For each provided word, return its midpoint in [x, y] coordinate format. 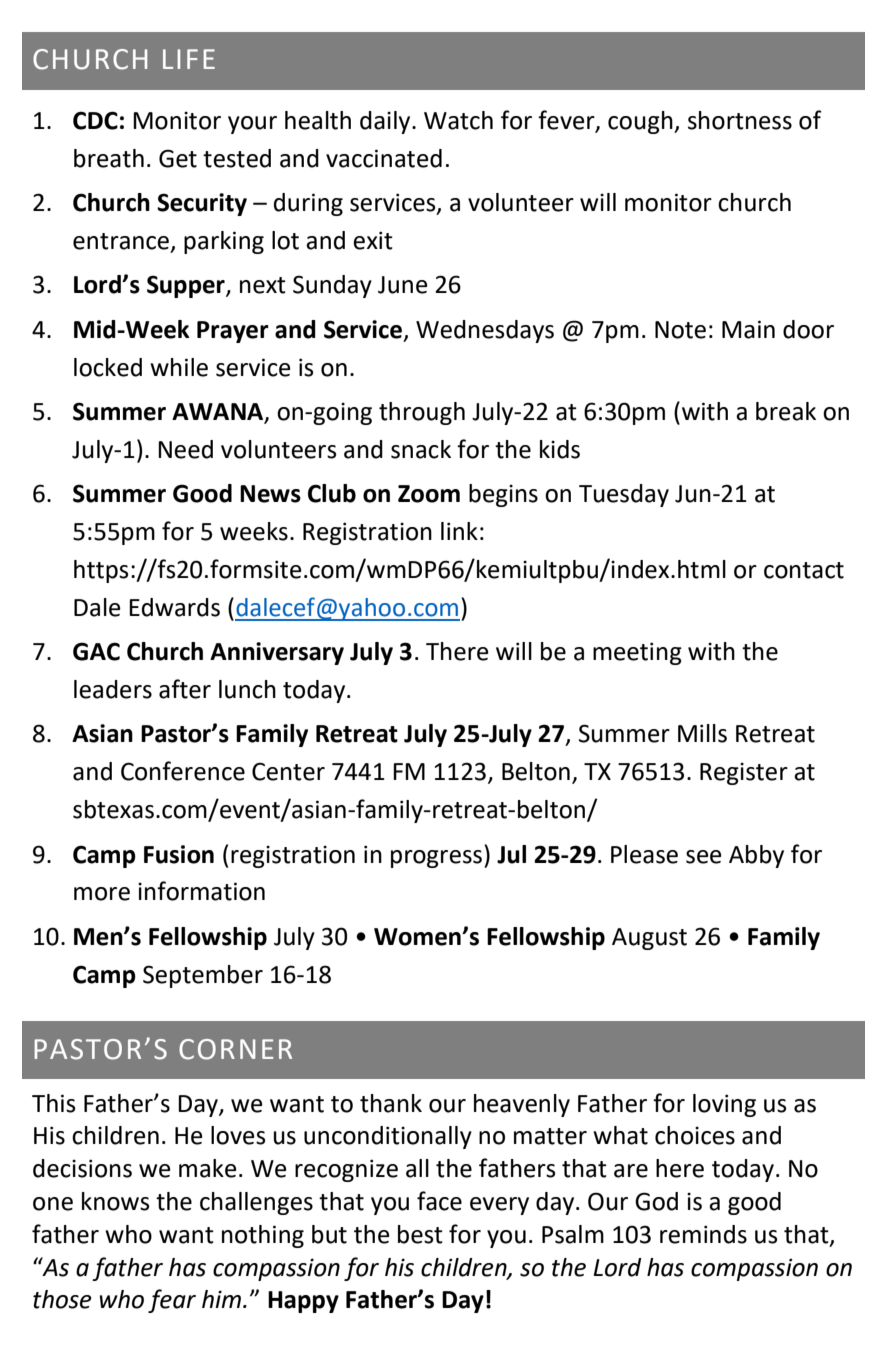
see [704, 857]
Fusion [179, 854]
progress [438, 859]
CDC [95, 120]
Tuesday [624, 495]
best [420, 1234]
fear [172, 1301]
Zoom [429, 494]
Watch [458, 120]
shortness [740, 120]
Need [185, 449]
